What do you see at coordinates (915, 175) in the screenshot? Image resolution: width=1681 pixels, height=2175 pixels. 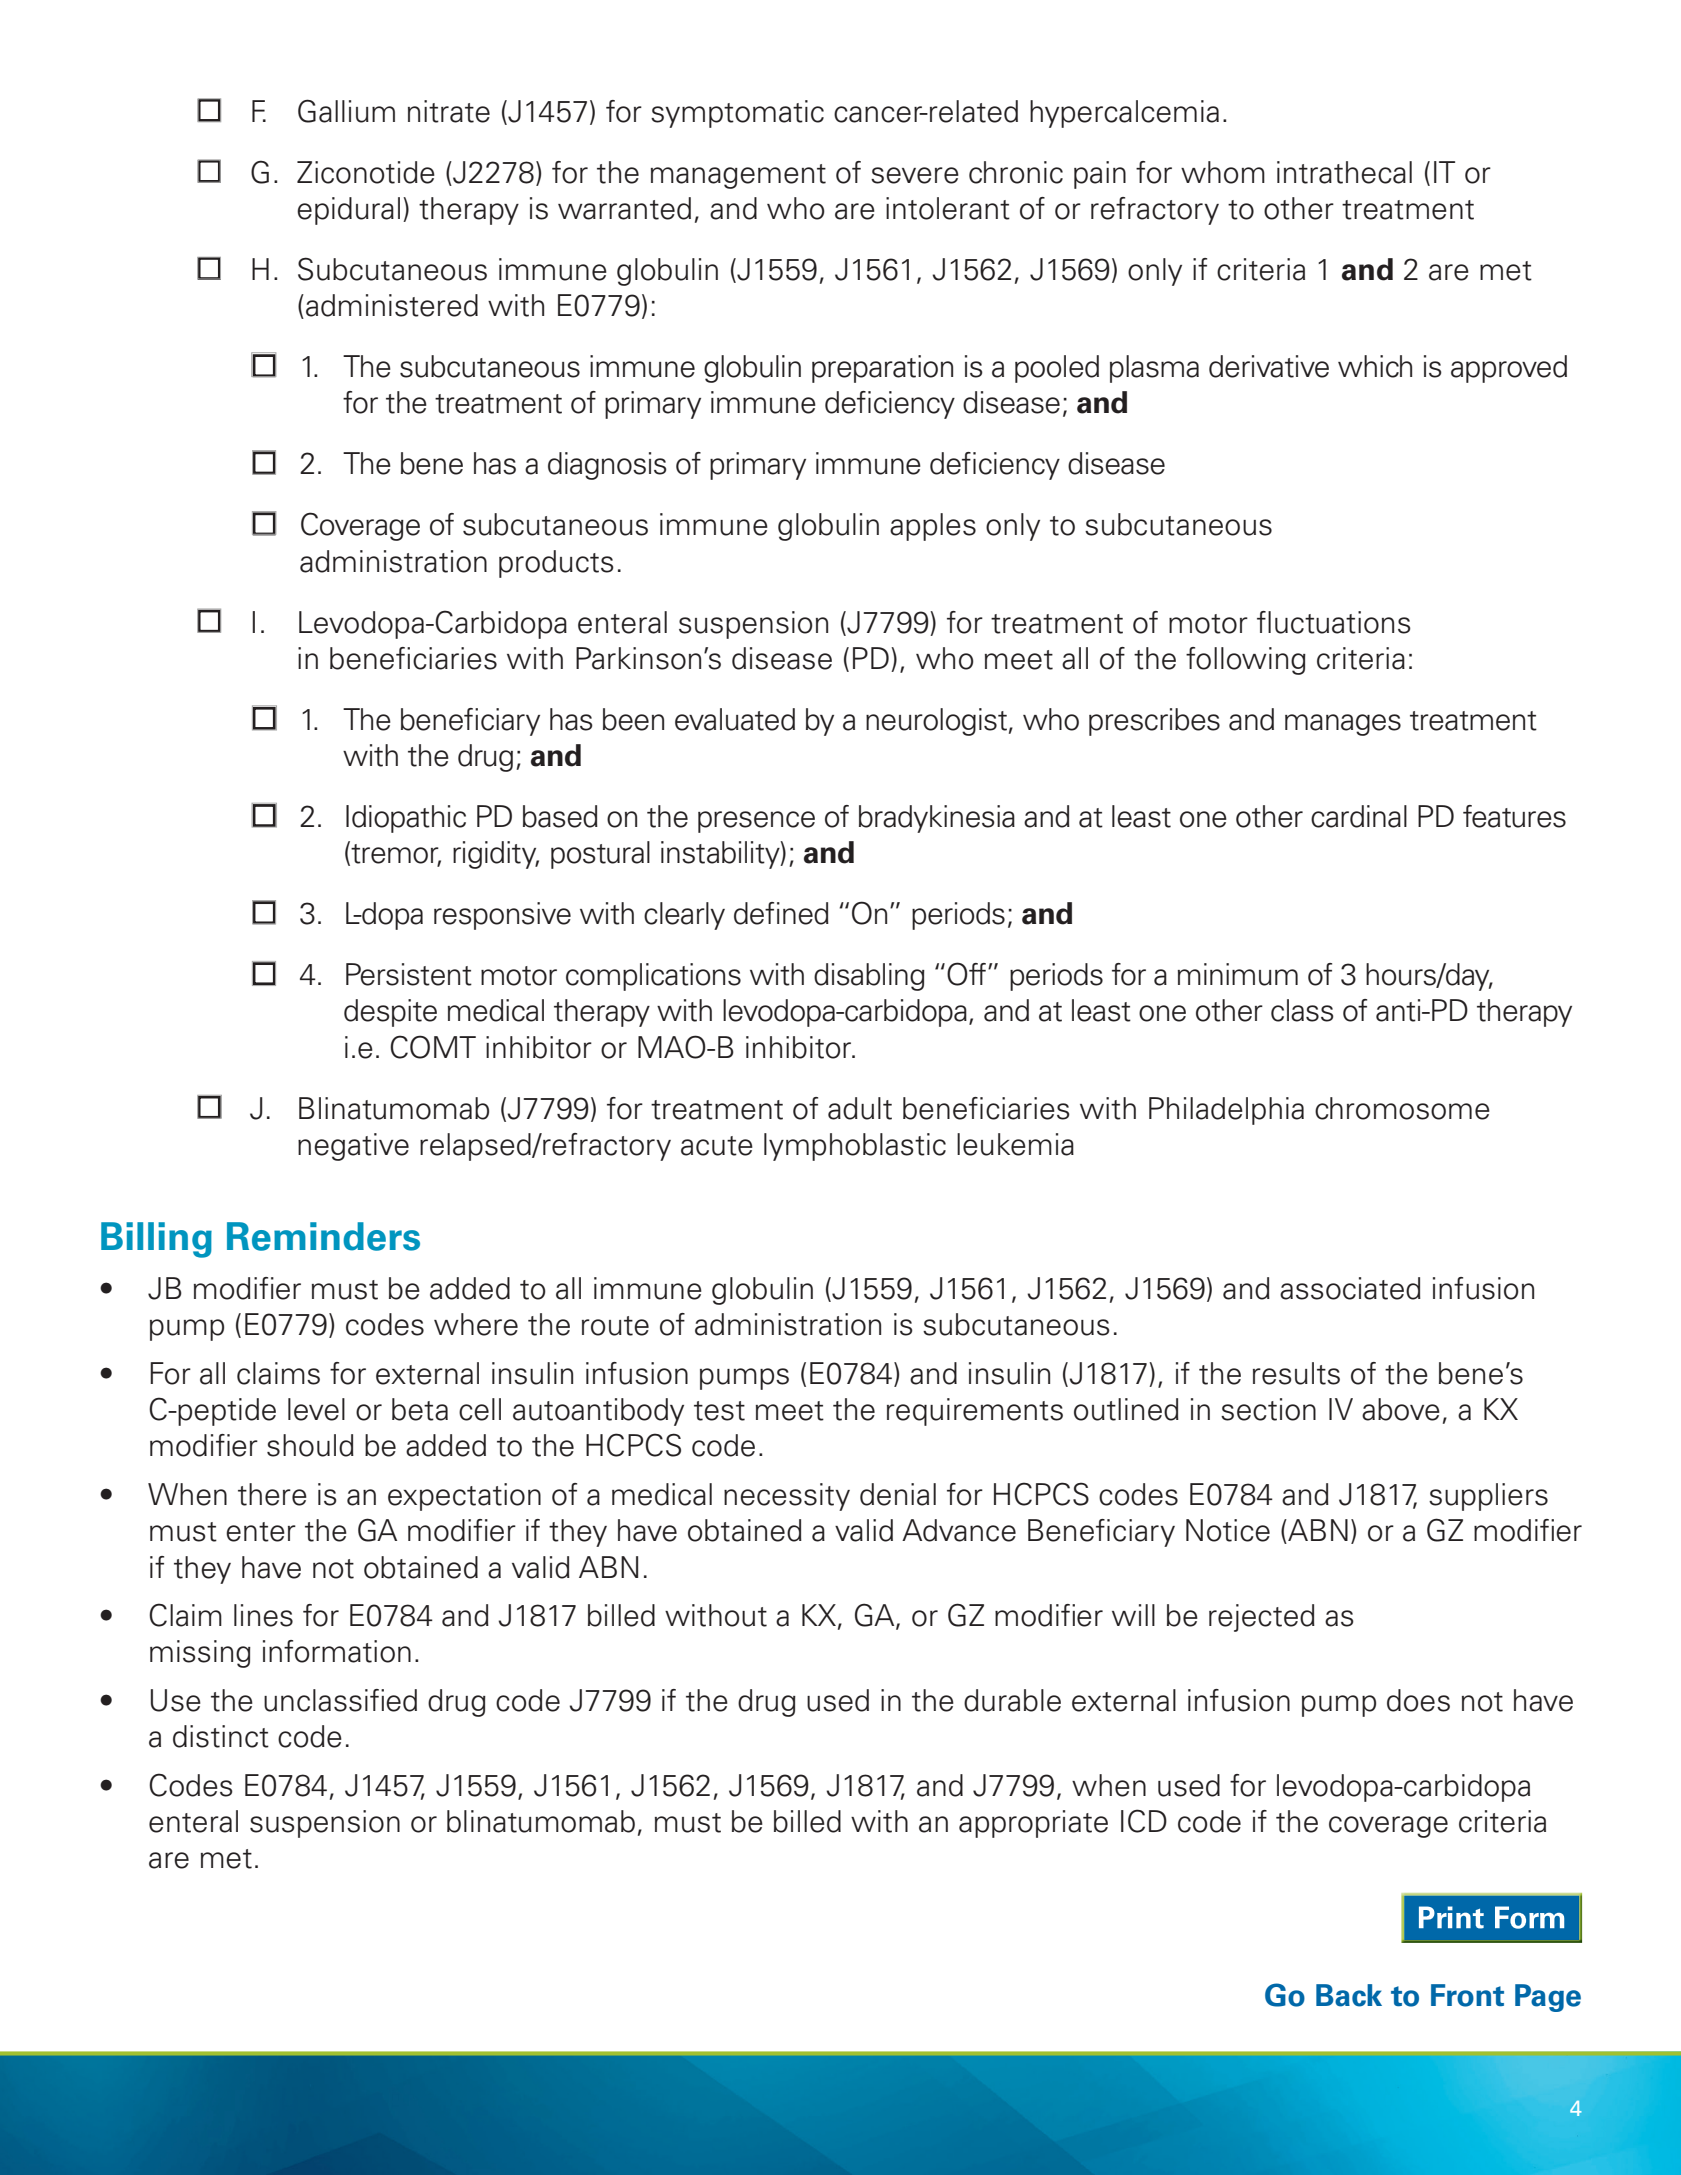 I see `severe` at bounding box center [915, 175].
